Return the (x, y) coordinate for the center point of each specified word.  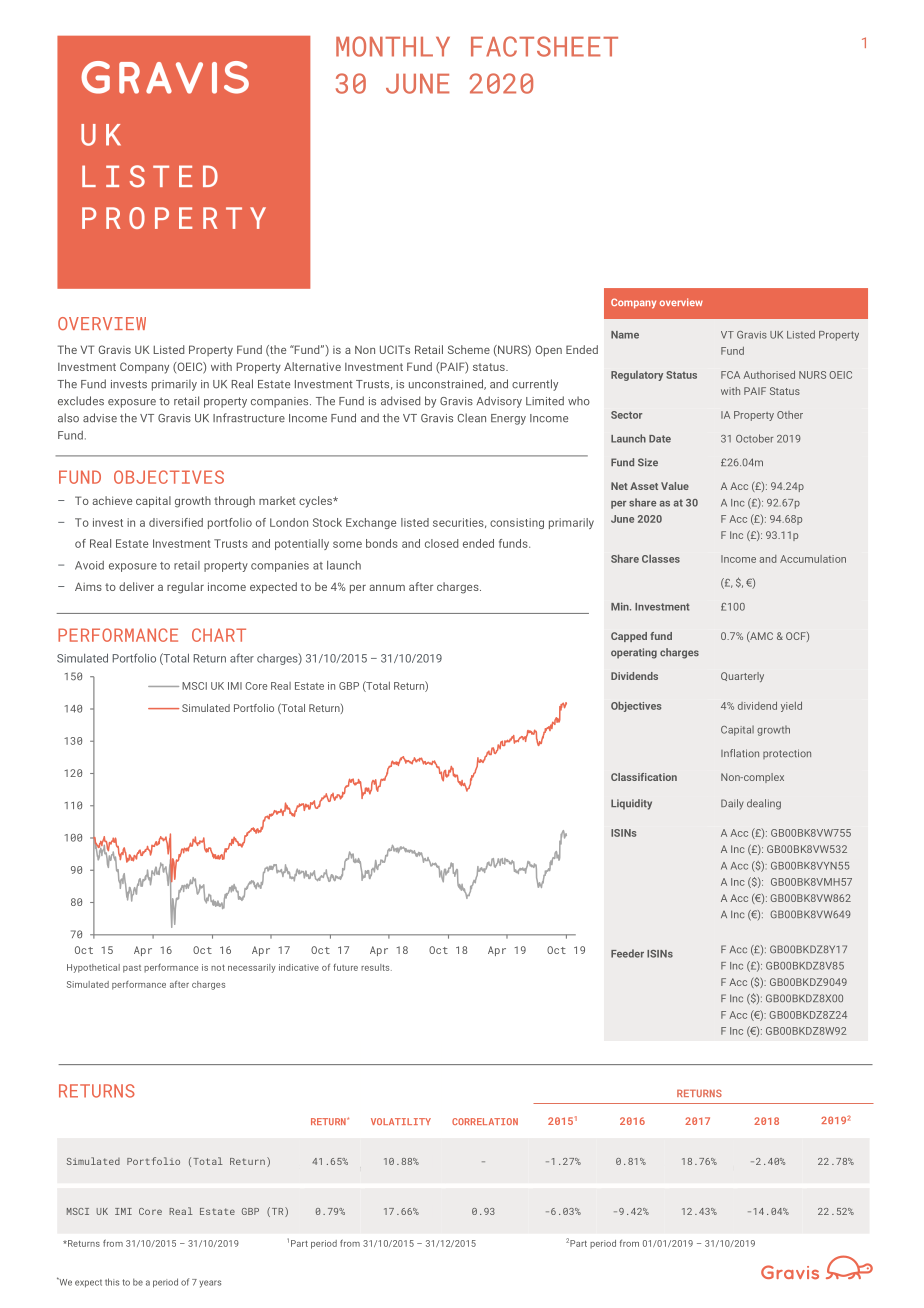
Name (625, 335)
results (376, 967)
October (754, 438)
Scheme (469, 349)
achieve (112, 500)
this (112, 1282)
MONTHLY (393, 46)
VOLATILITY (401, 1121)
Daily (732, 804)
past (132, 969)
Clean (471, 418)
